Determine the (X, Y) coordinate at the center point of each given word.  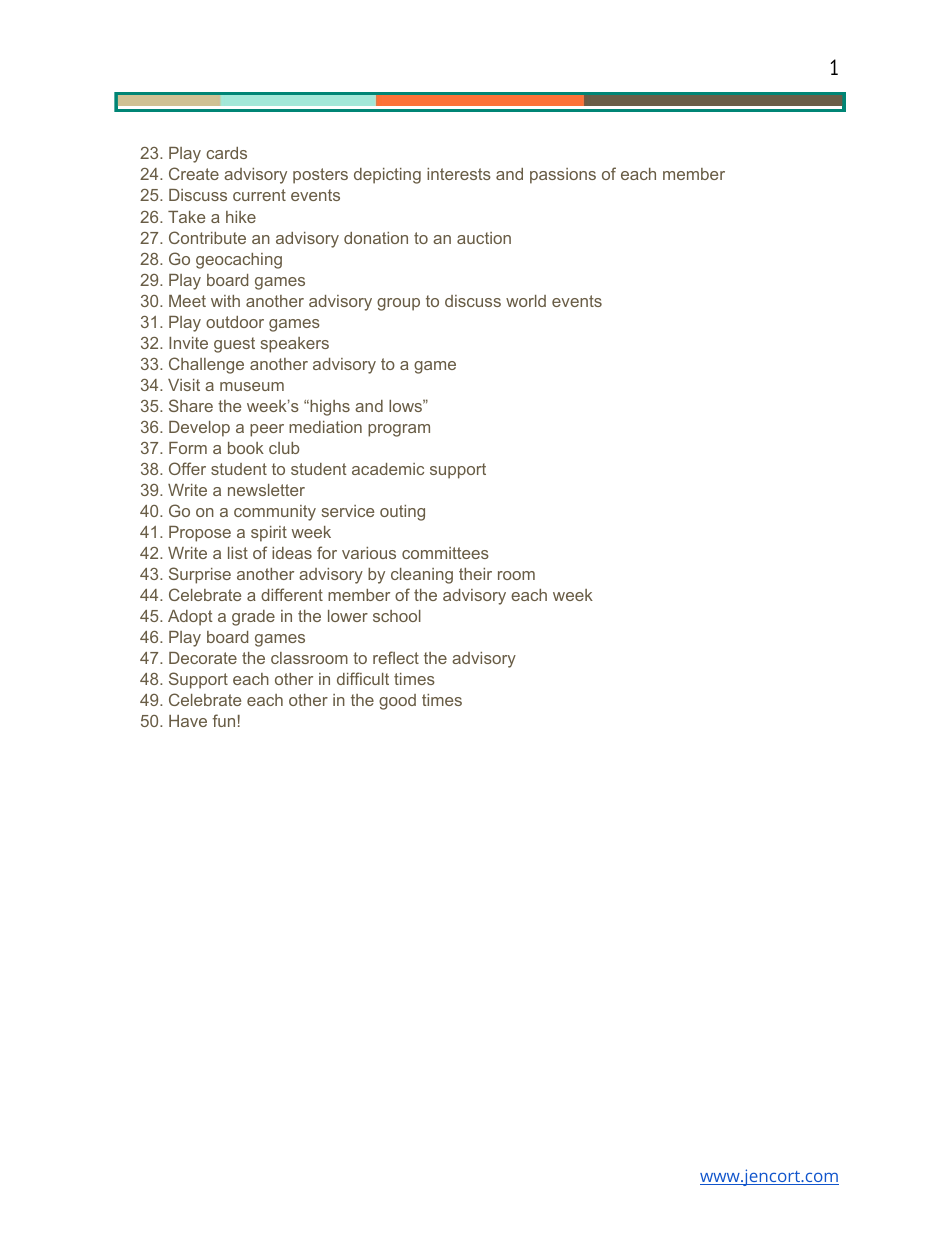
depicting (387, 176)
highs (329, 408)
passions (563, 176)
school (397, 616)
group (398, 304)
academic (388, 469)
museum (252, 386)
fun (223, 720)
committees (445, 553)
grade (253, 618)
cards (226, 153)
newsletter (266, 490)
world (526, 301)
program (399, 430)
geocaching (239, 261)
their (475, 574)
